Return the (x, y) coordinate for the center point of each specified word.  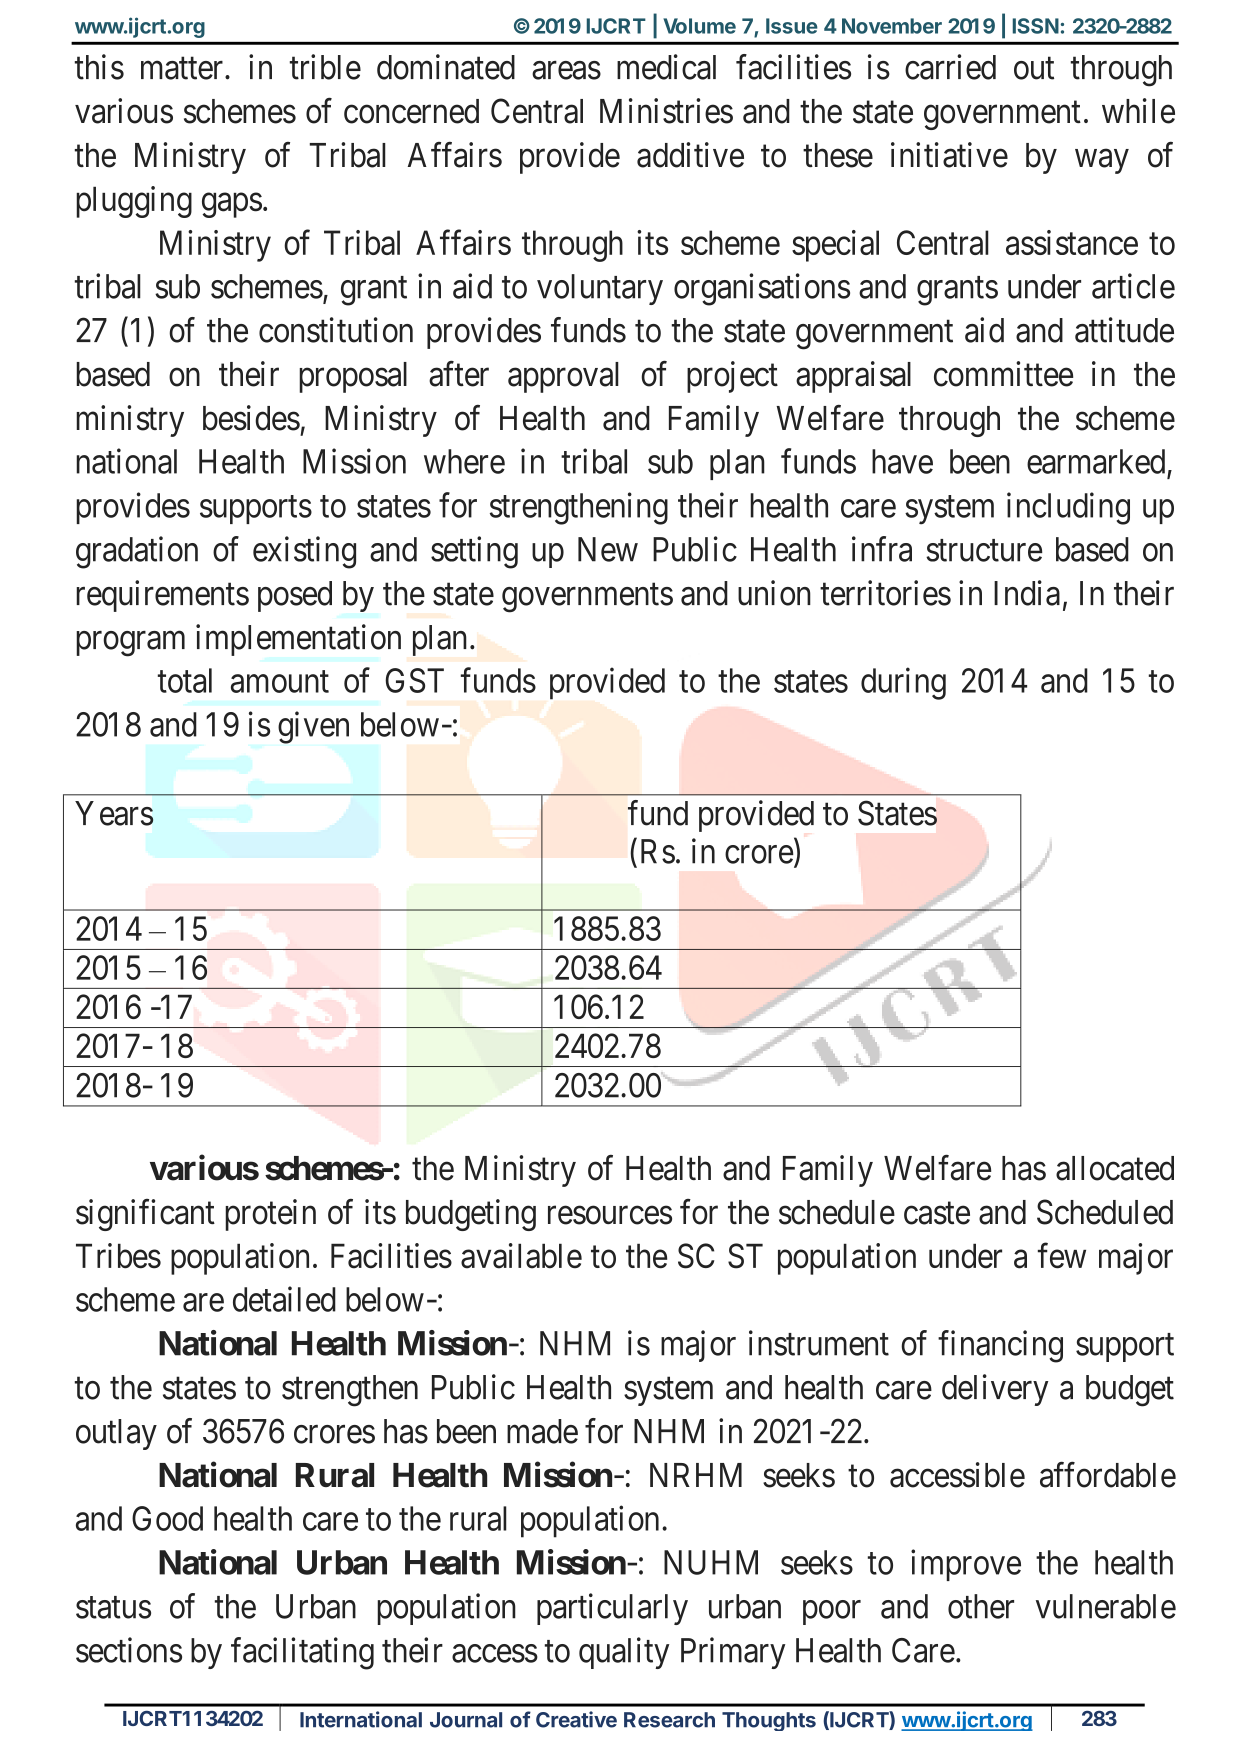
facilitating (302, 1653)
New (608, 549)
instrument (819, 1343)
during (903, 683)
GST (414, 680)
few (1062, 1256)
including (1068, 508)
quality (624, 1653)
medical (666, 67)
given (313, 727)
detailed (284, 1299)
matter (183, 68)
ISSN (1036, 26)
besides (251, 418)
